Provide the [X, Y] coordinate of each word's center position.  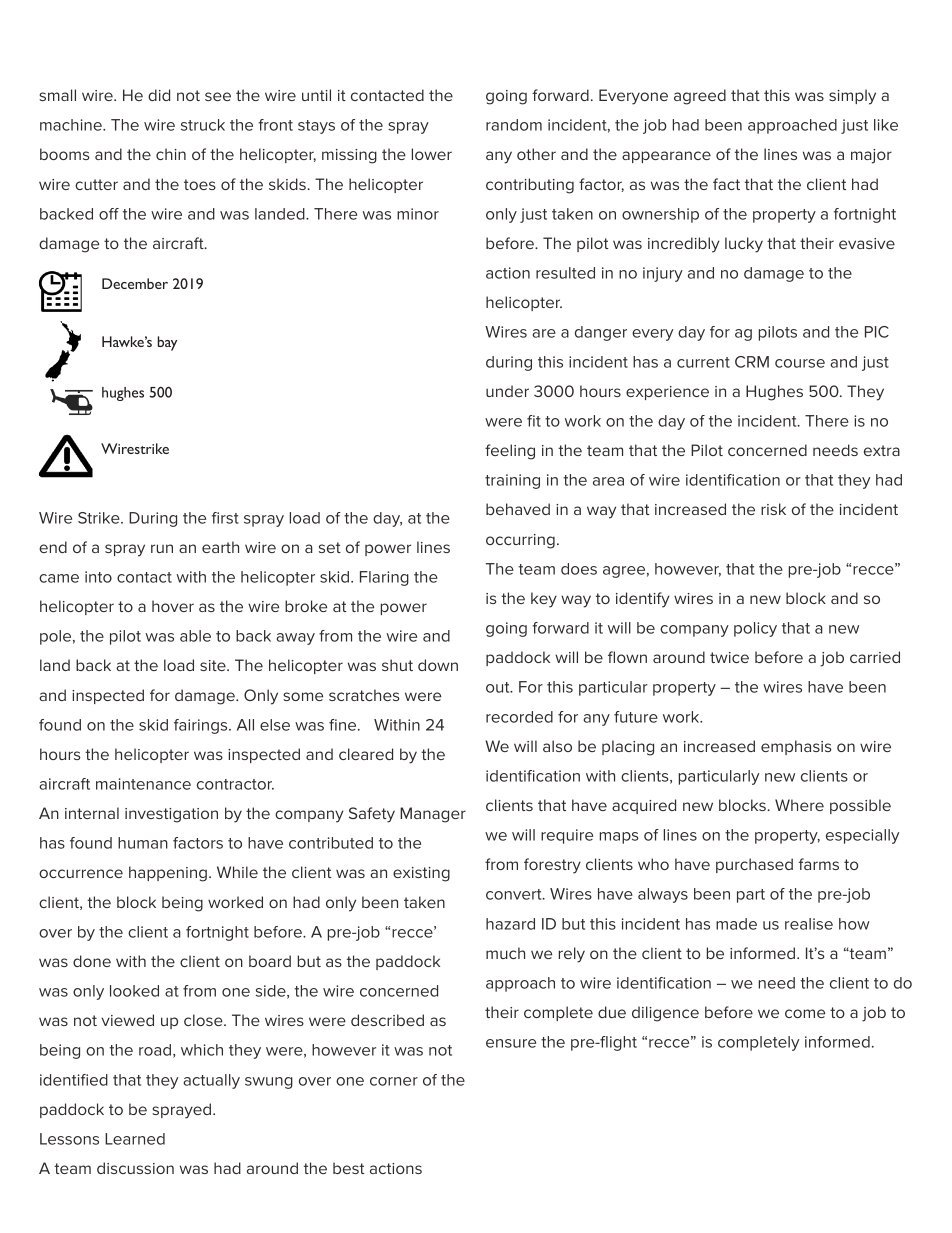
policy [755, 629]
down [438, 665]
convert [515, 894]
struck [203, 125]
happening [168, 874]
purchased [754, 865]
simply [852, 97]
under [507, 391]
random [514, 125]
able [195, 636]
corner [394, 1081]
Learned [135, 1139]
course [800, 363]
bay [167, 343]
